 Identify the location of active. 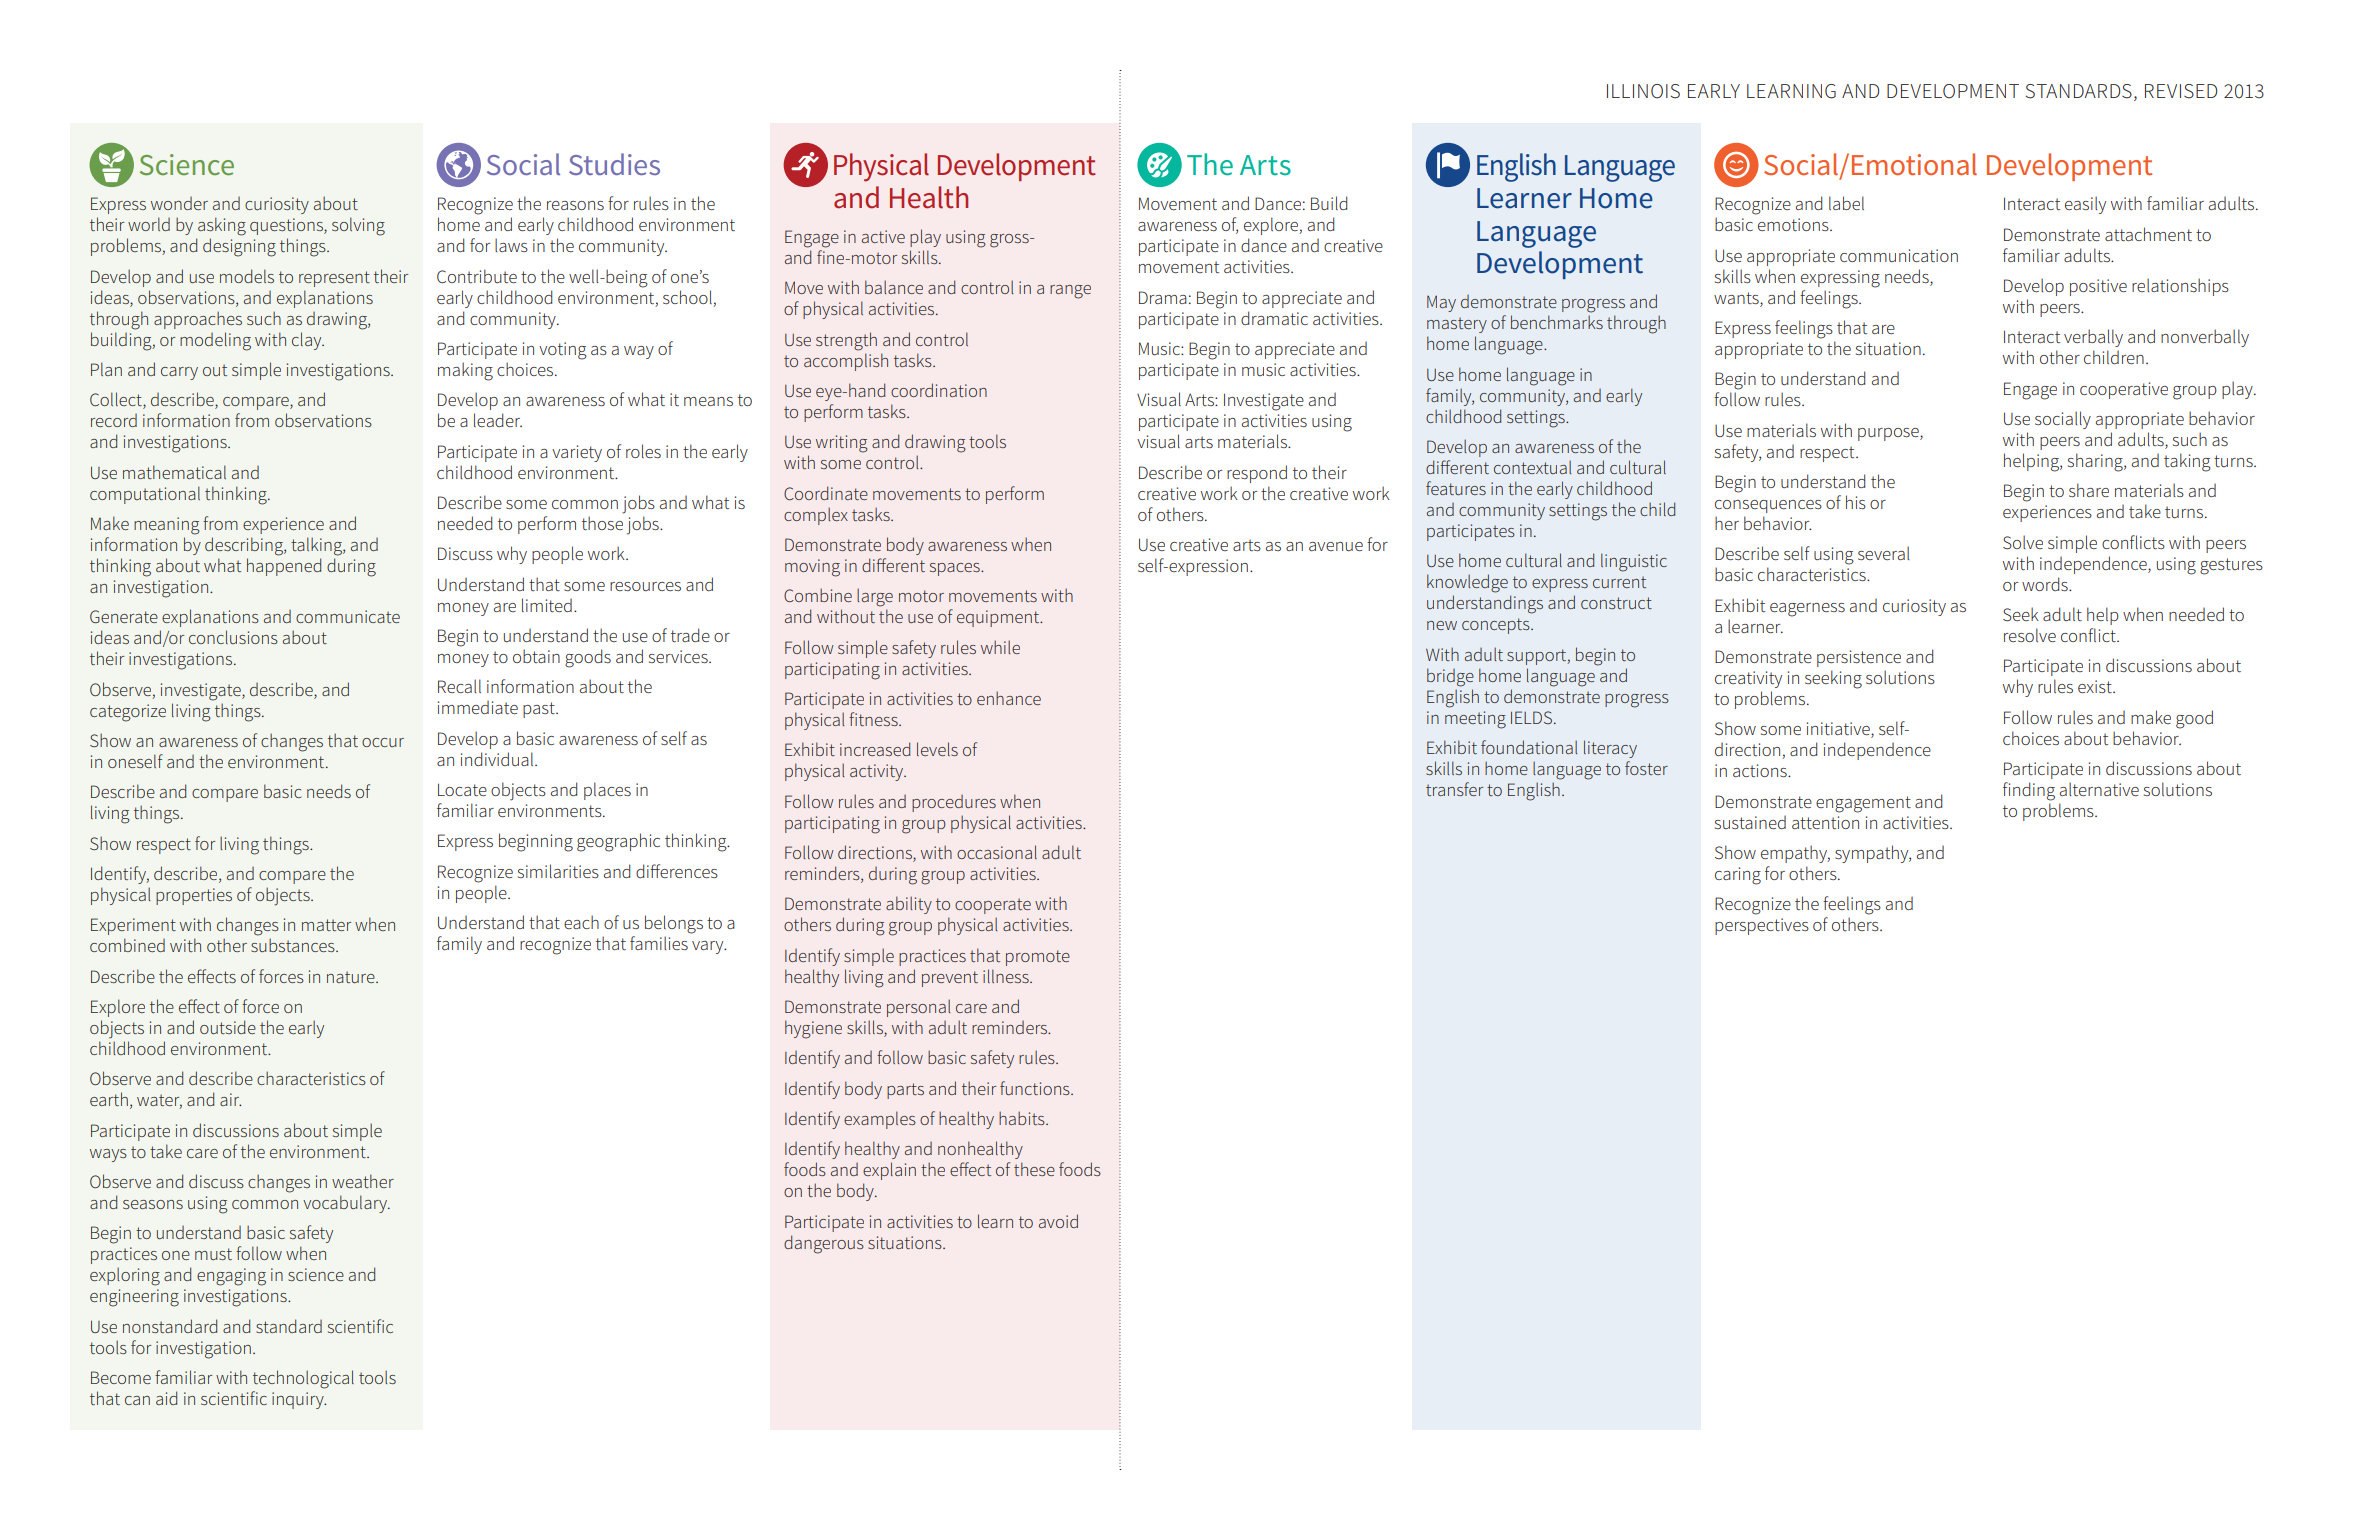
(883, 236).
